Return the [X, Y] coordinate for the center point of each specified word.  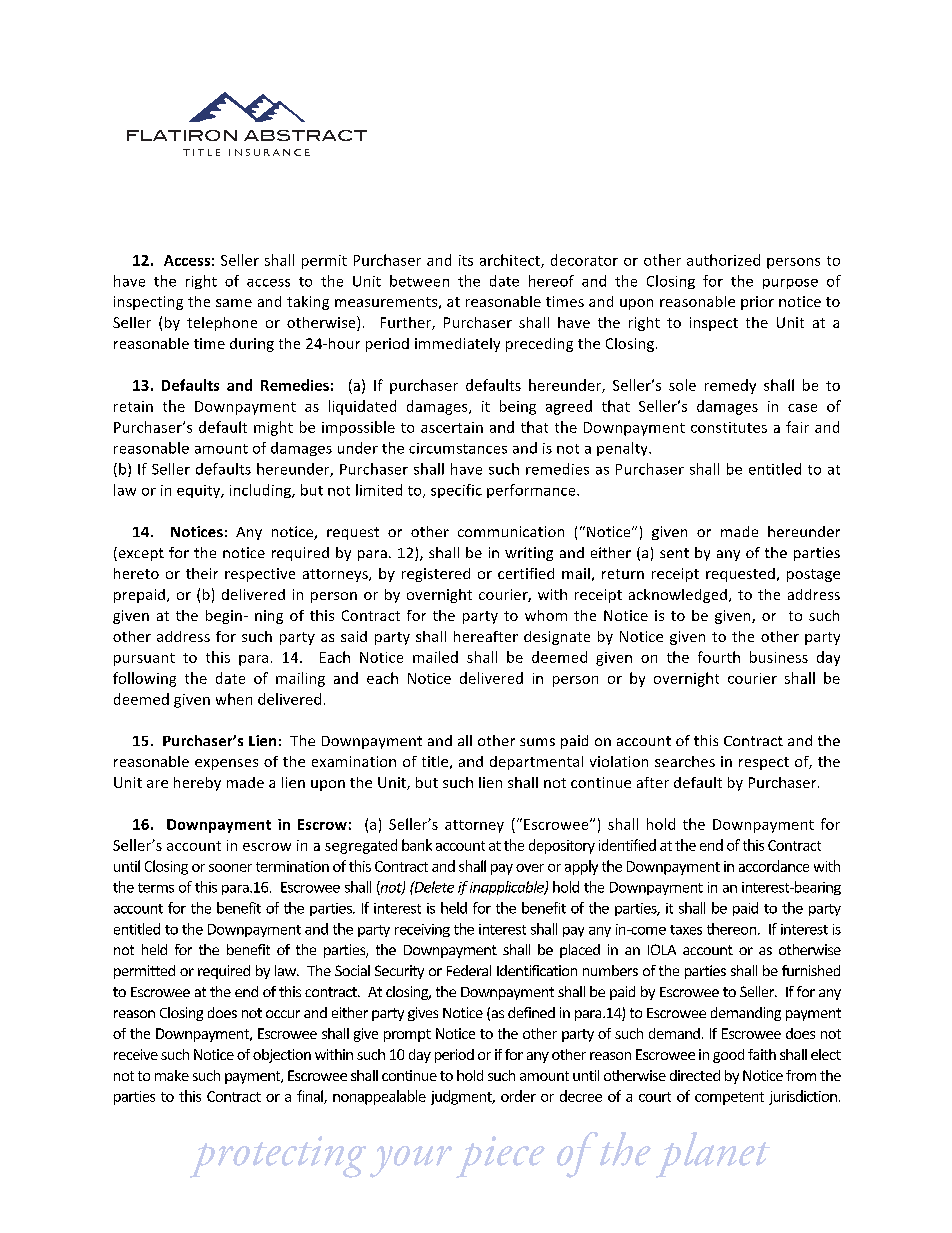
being [518, 407]
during [252, 345]
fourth [719, 657]
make [172, 1075]
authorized [723, 260]
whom [546, 615]
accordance [774, 866]
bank [417, 845]
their [202, 573]
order [518, 1096]
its [466, 260]
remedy [730, 386]
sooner [230, 868]
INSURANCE [269, 152]
